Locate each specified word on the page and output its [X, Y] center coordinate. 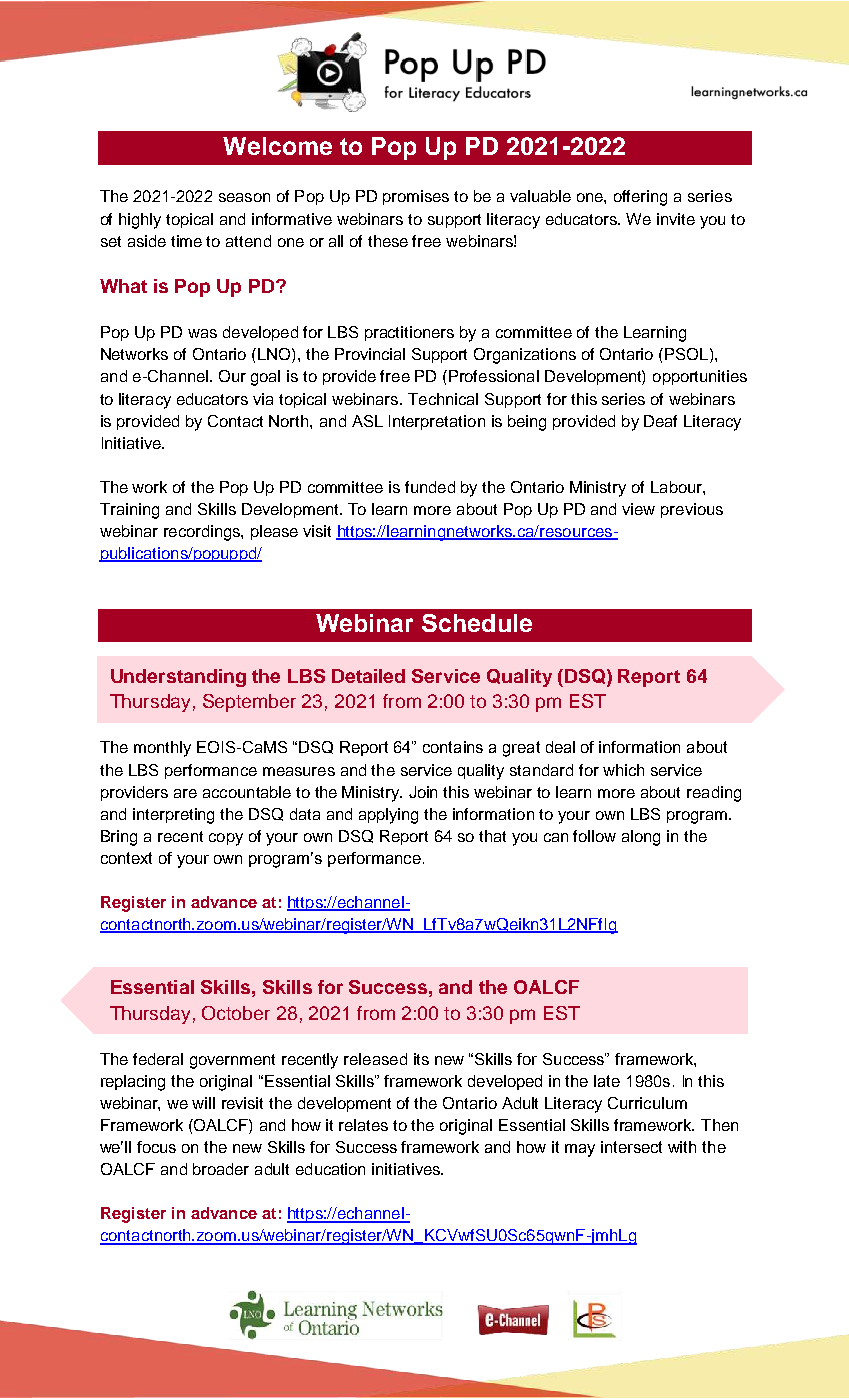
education [330, 1169]
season [244, 197]
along [641, 838]
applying [388, 816]
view [638, 509]
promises [416, 197]
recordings [203, 533]
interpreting [173, 816]
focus [156, 1147]
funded [430, 487]
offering [640, 198]
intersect [631, 1147]
